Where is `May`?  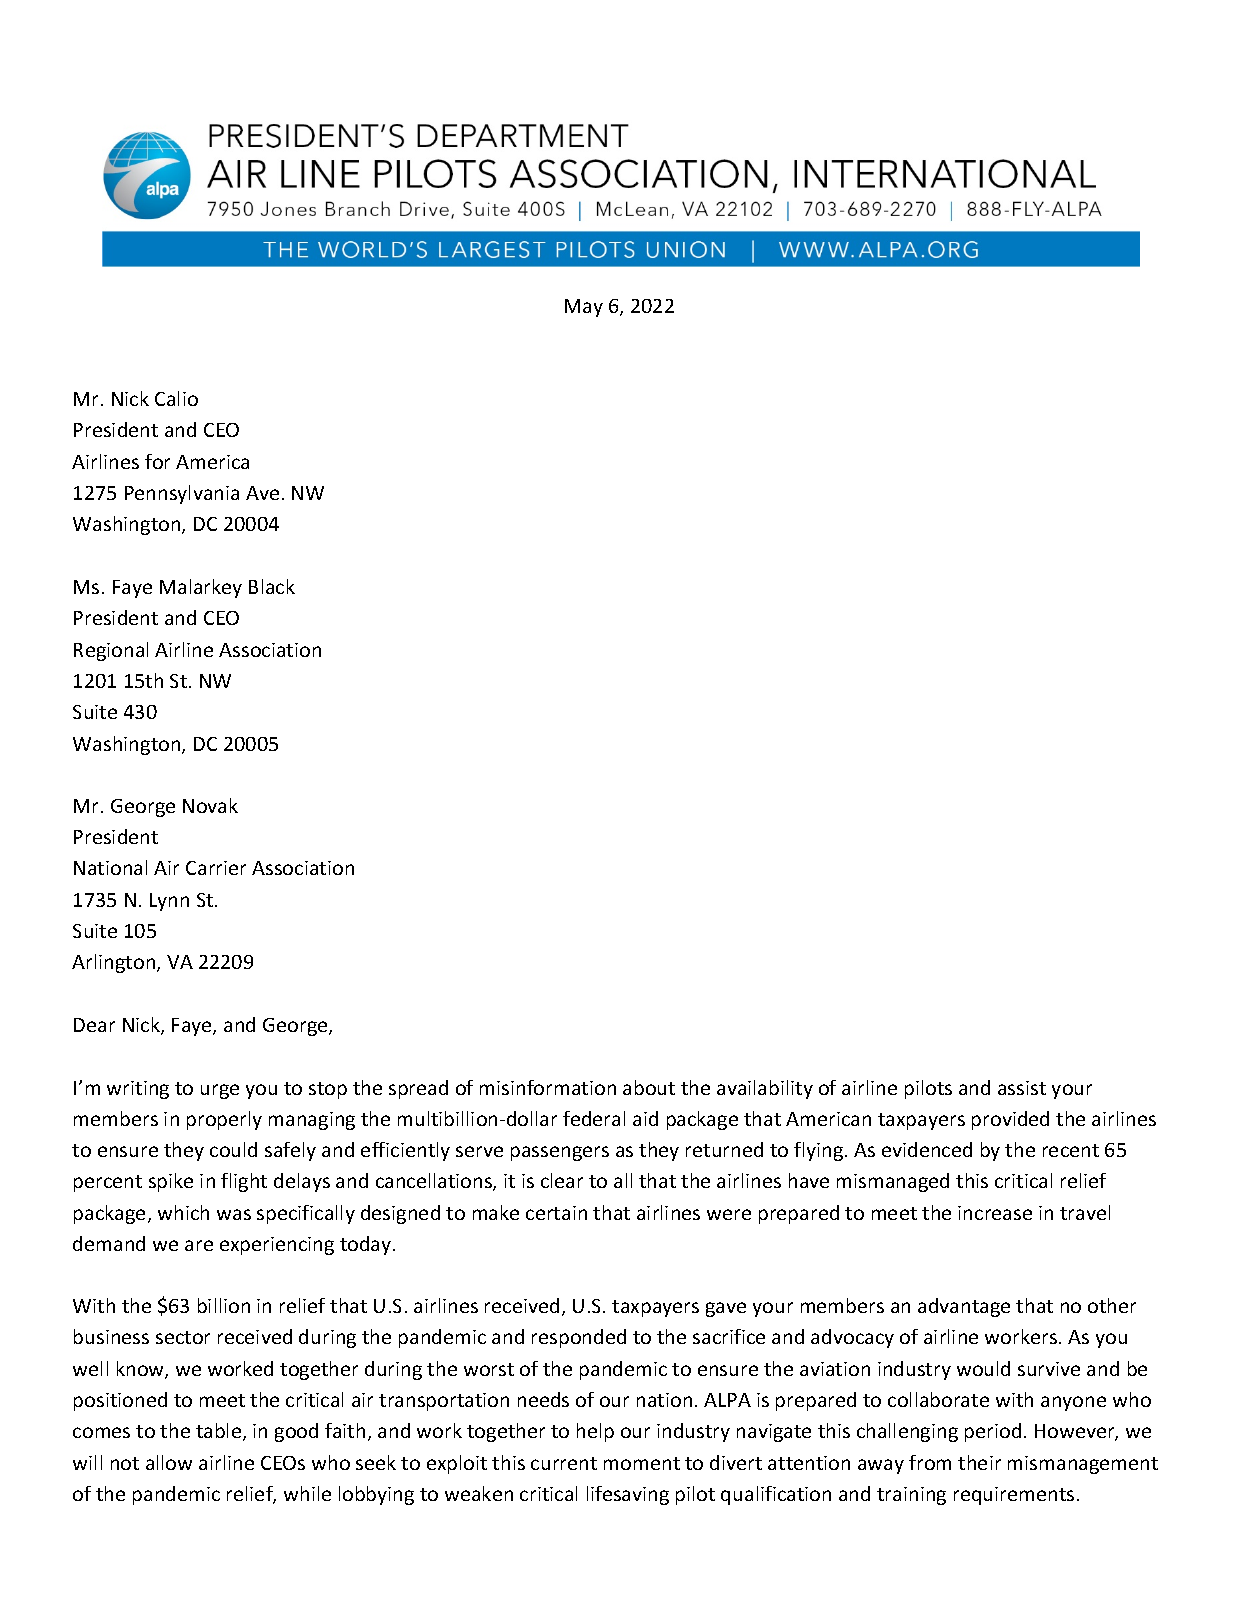 May is located at coordinates (584, 308).
